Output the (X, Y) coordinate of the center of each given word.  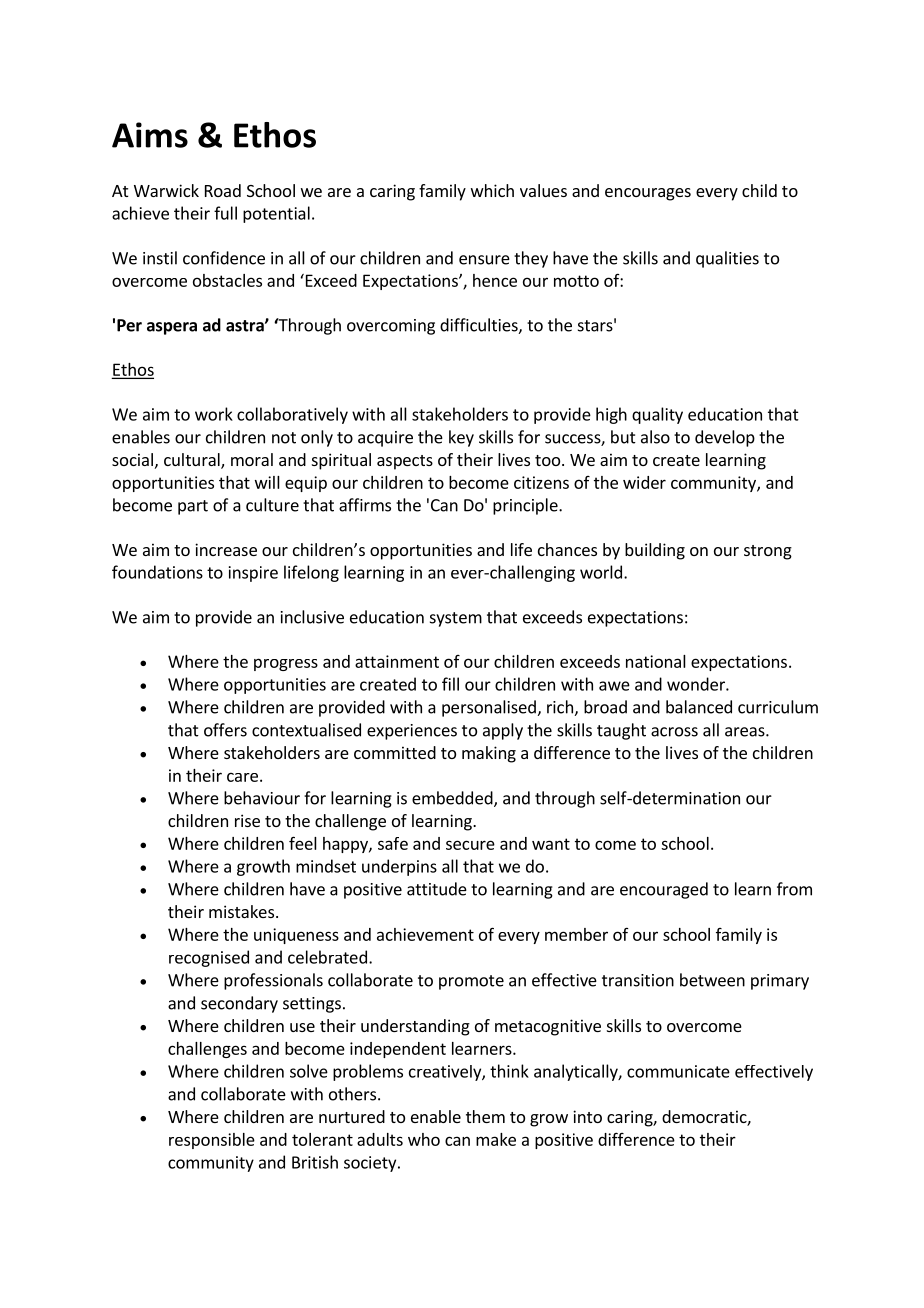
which (492, 190)
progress (286, 664)
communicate (678, 1071)
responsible (212, 1141)
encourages (648, 194)
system (456, 619)
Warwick (166, 190)
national (656, 661)
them (485, 1116)
